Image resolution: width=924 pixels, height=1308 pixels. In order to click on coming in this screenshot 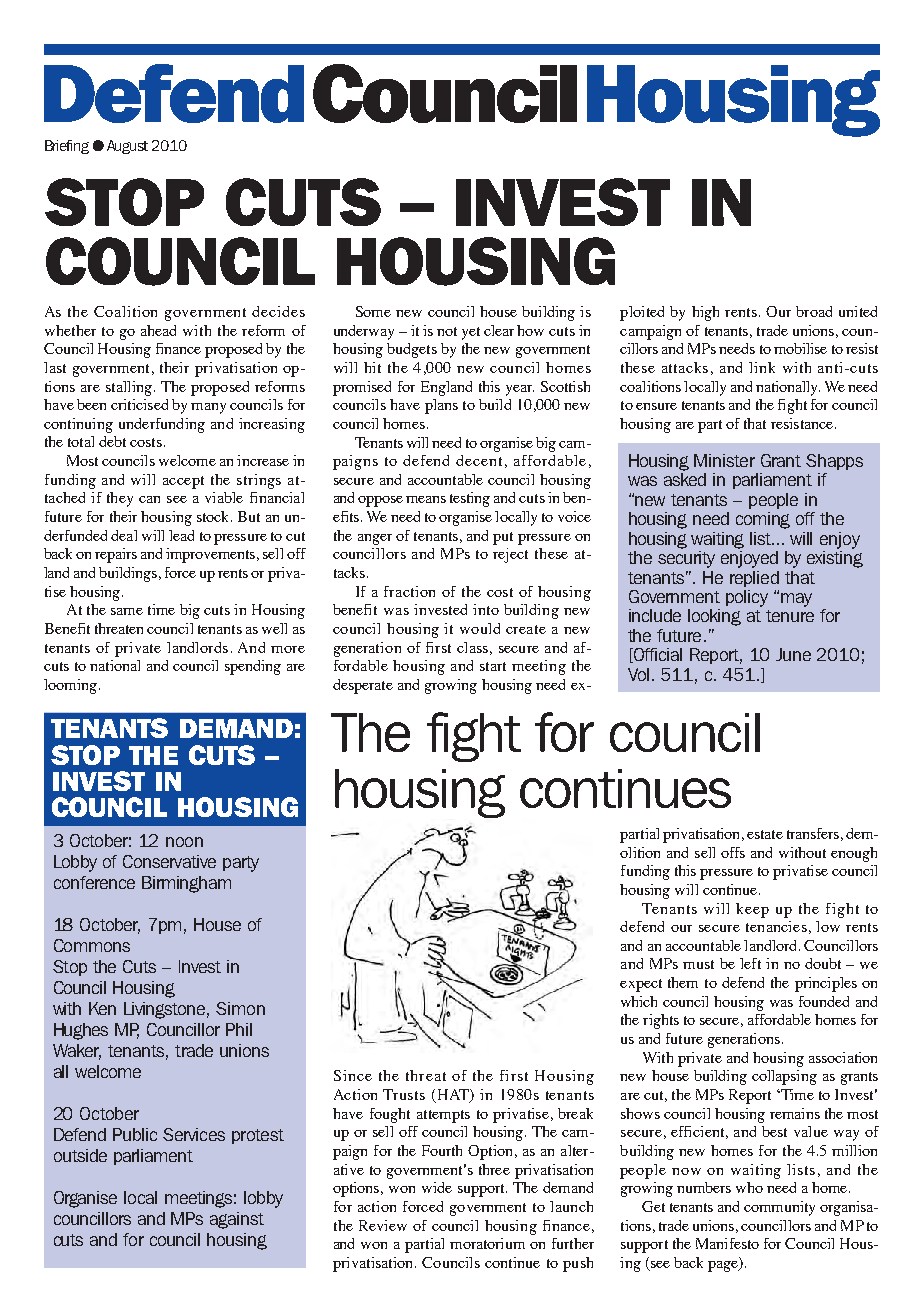, I will do `click(763, 520)`.
